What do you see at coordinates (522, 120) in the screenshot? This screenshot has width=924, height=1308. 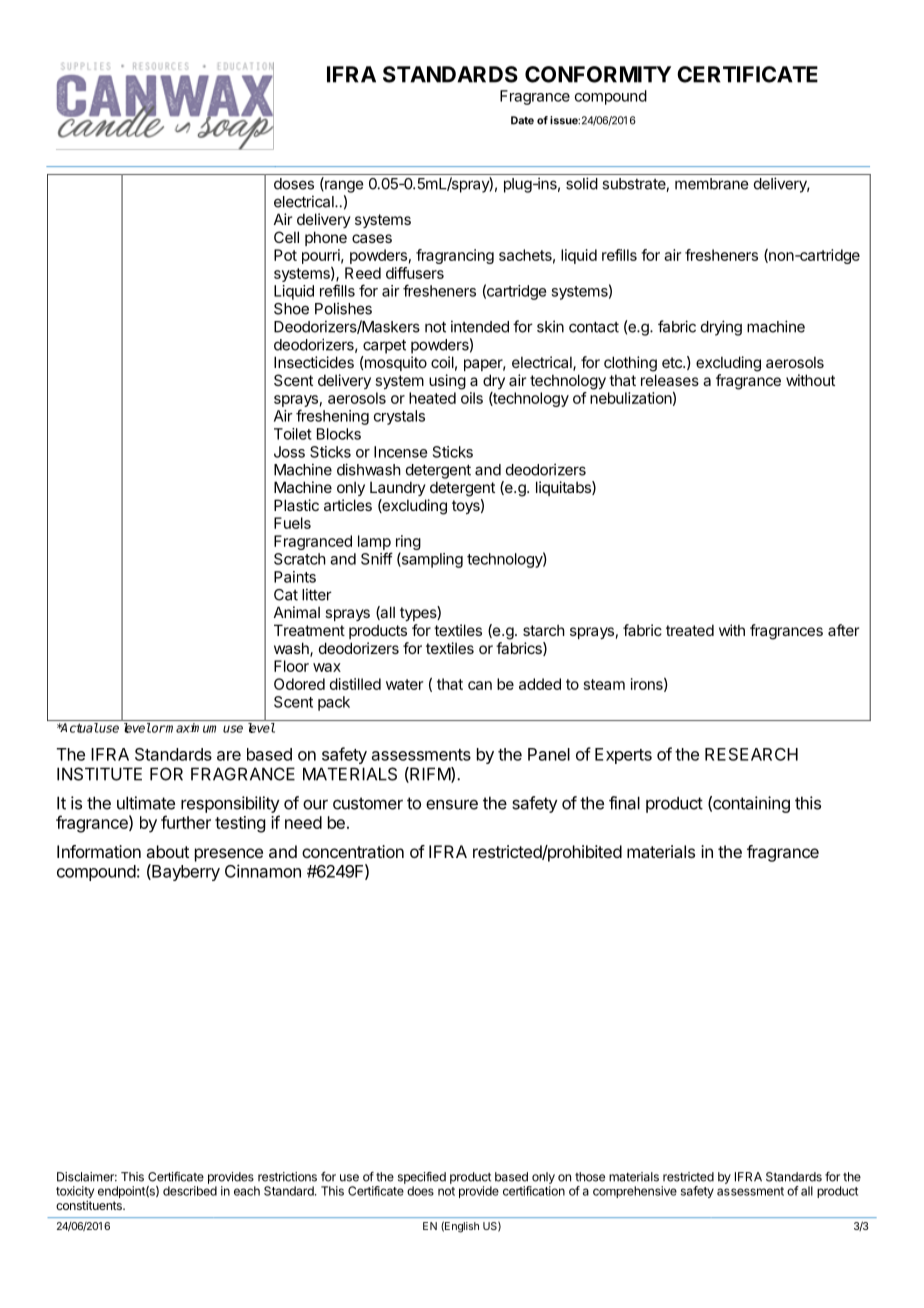 I see `Date` at bounding box center [522, 120].
